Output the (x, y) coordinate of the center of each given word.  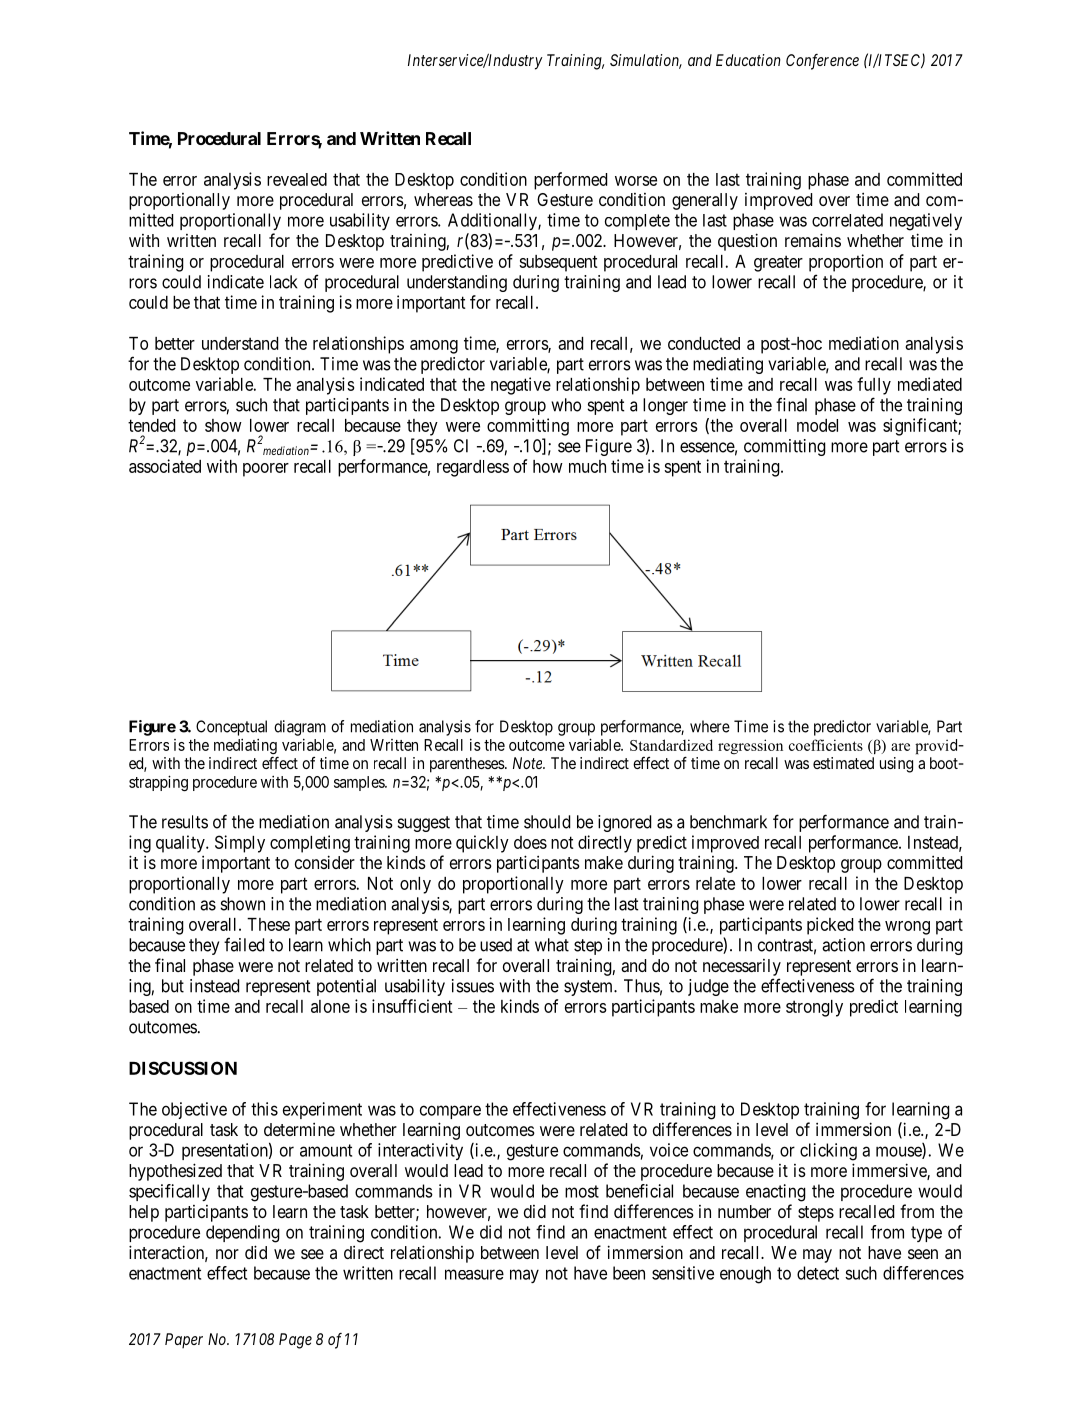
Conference (822, 62)
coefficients (826, 745)
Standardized (671, 745)
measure (474, 1274)
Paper (184, 1340)
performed (570, 181)
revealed (297, 179)
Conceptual (231, 728)
